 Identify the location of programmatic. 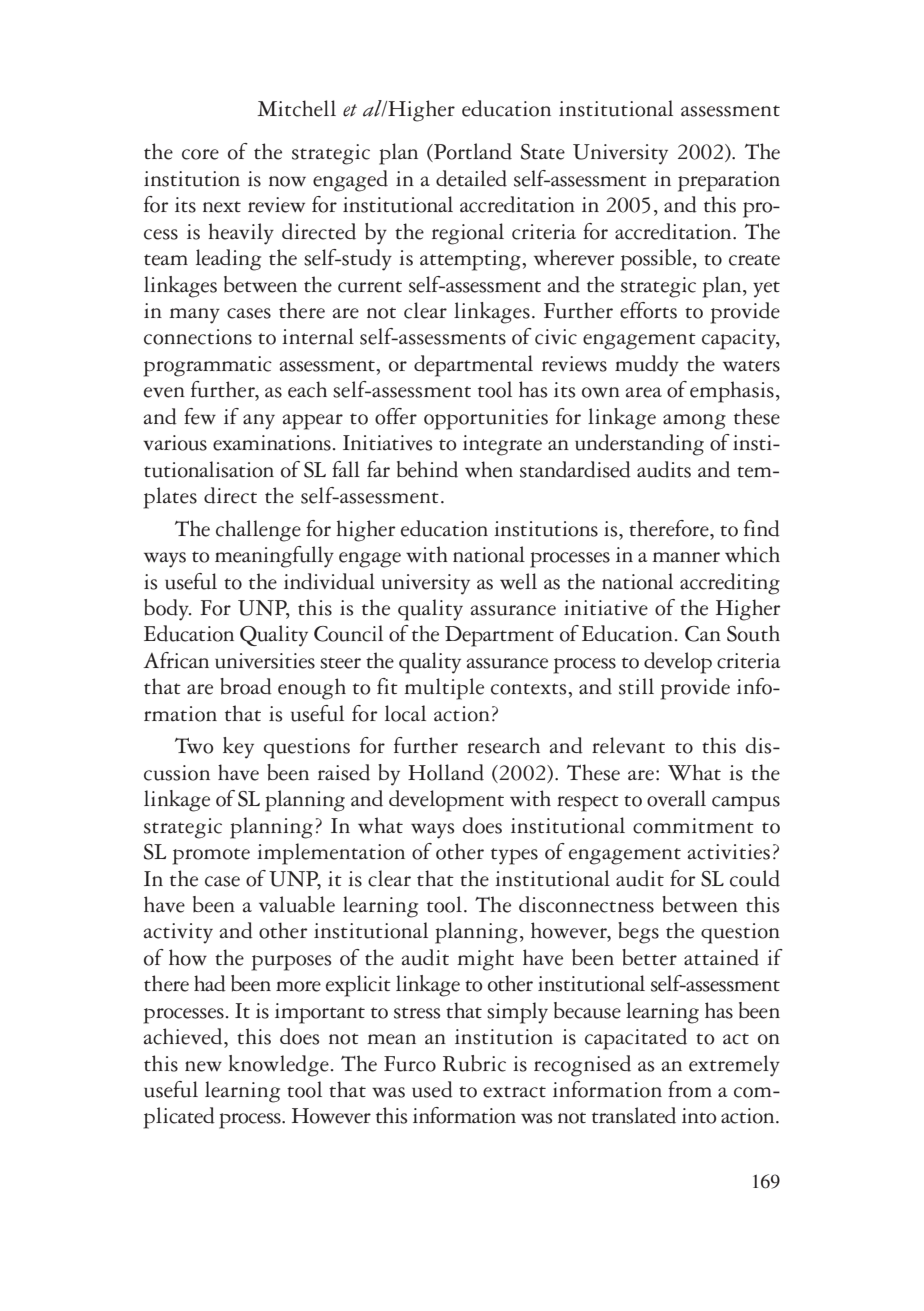
(207, 366).
